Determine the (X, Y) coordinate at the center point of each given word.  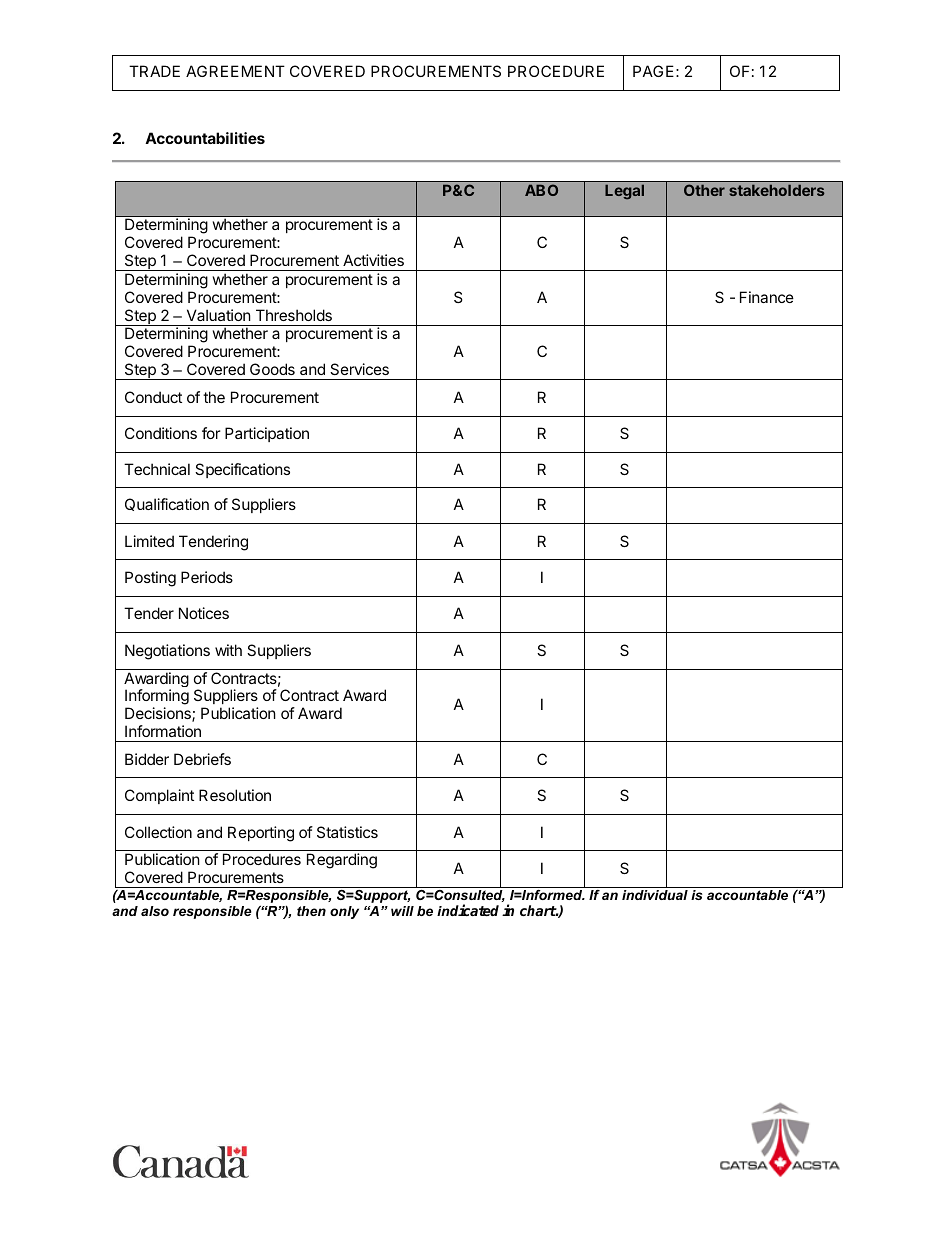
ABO (541, 190)
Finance (767, 297)
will (402, 911)
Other (704, 190)
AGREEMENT (235, 71)
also (155, 911)
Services (359, 369)
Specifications (242, 470)
